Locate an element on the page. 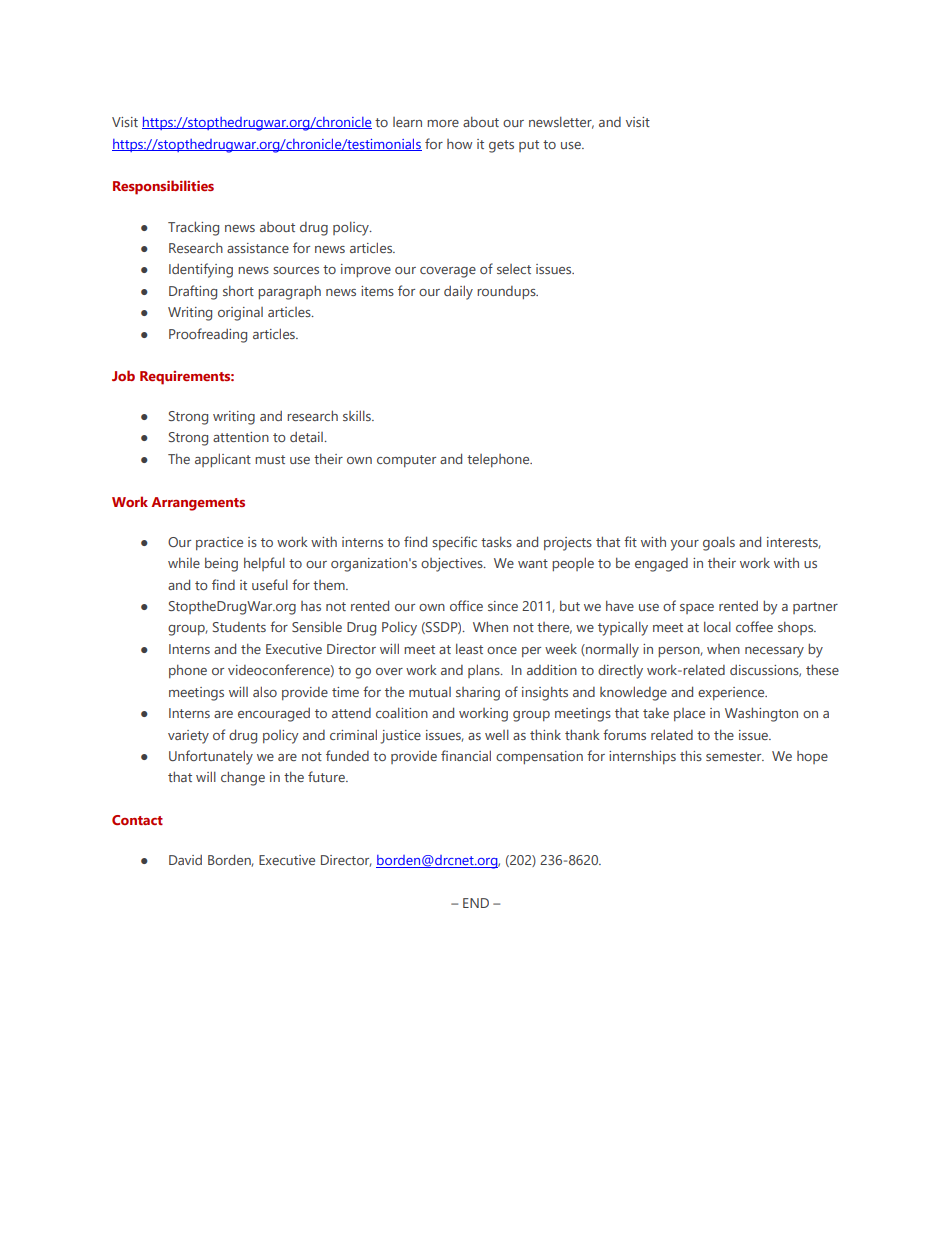 This page has width=952, height=1233. office is located at coordinates (466, 605).
